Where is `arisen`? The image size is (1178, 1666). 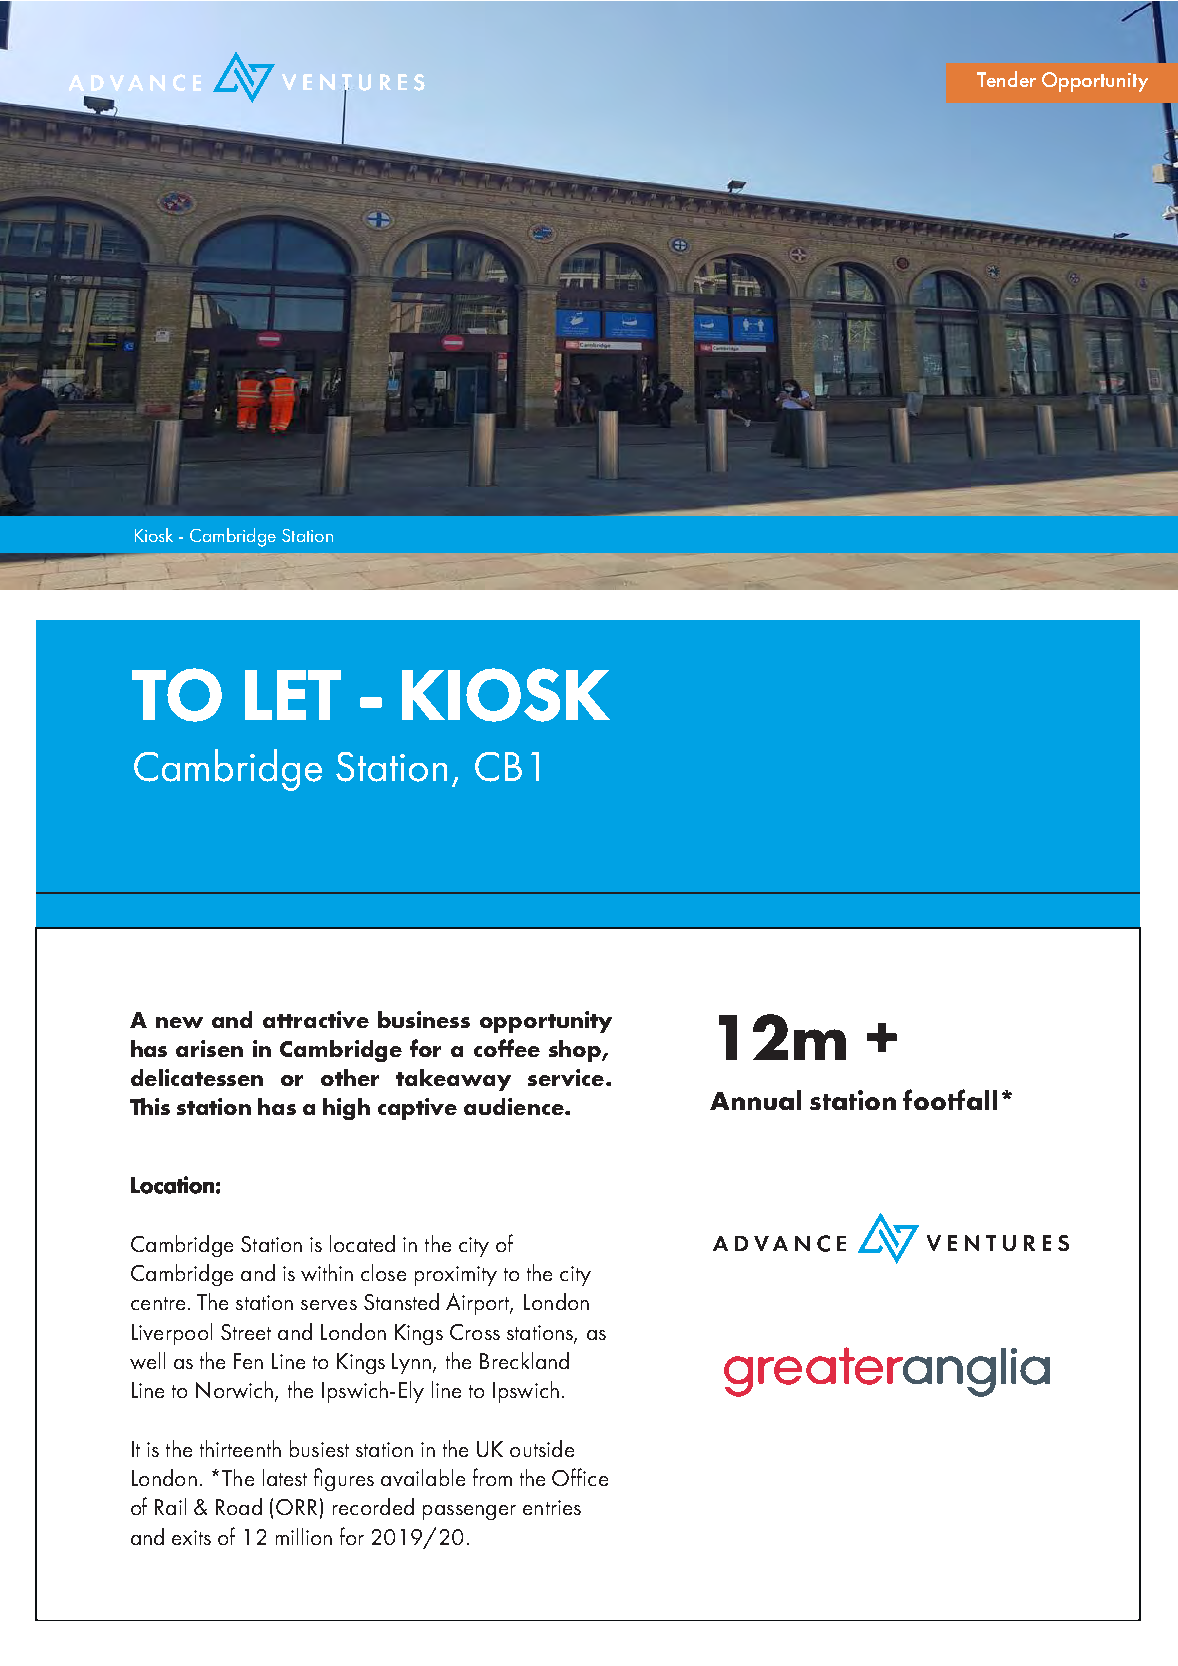 arisen is located at coordinates (209, 1048).
